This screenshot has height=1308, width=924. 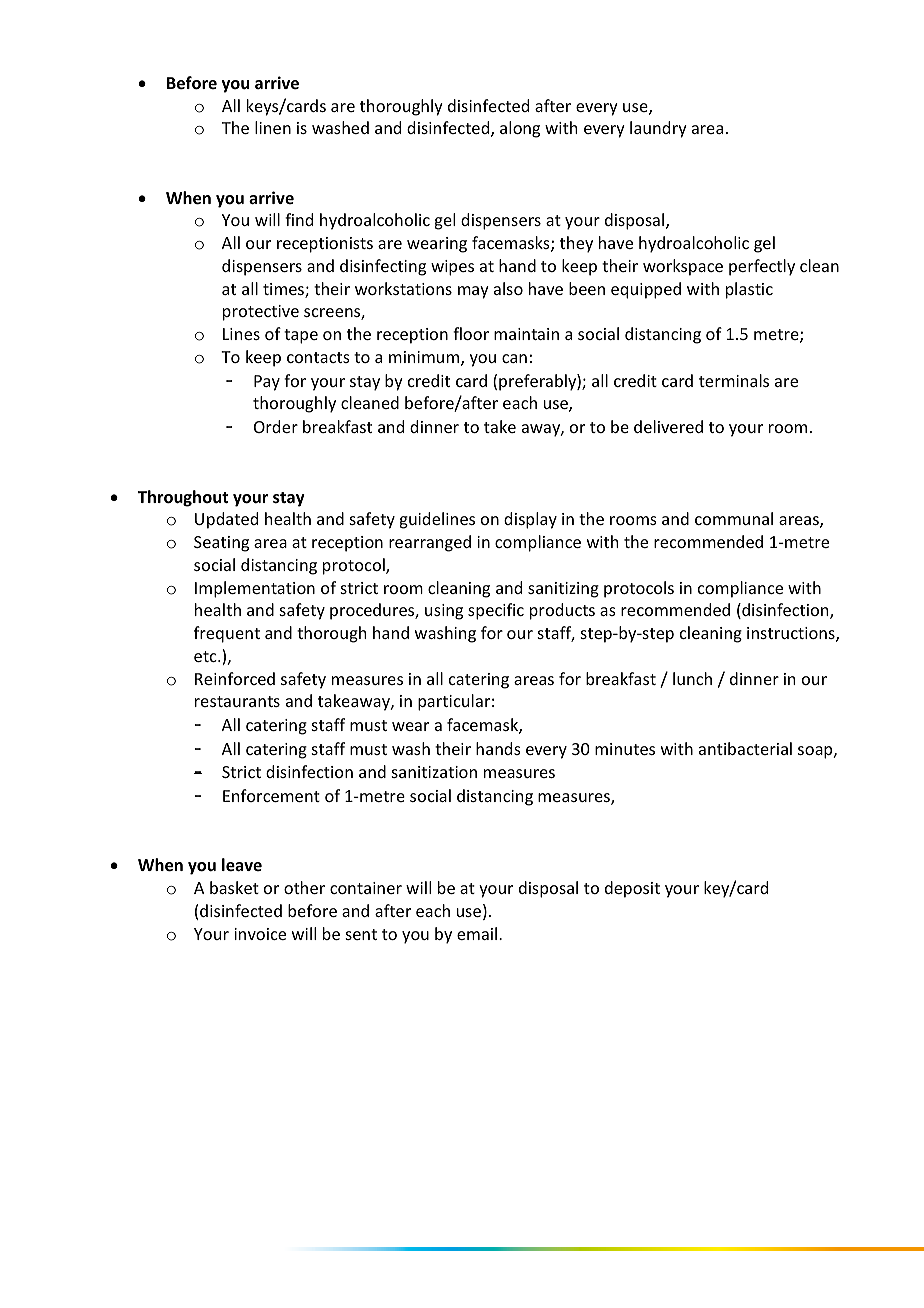 I want to click on terminals, so click(x=734, y=380).
